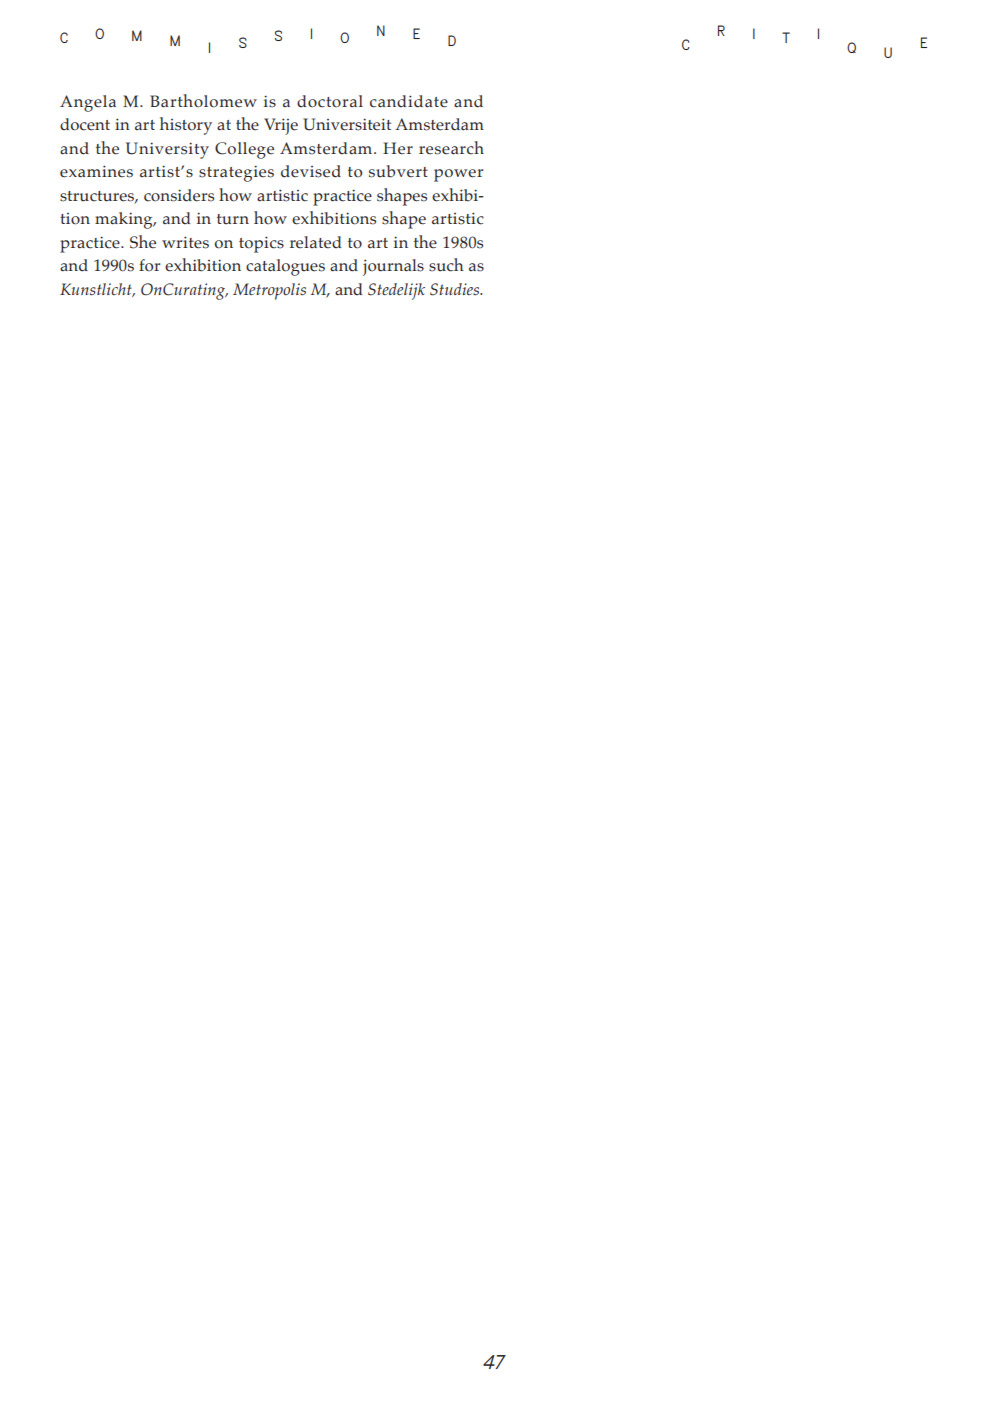 The height and width of the image is (1402, 988). I want to click on College, so click(244, 150).
